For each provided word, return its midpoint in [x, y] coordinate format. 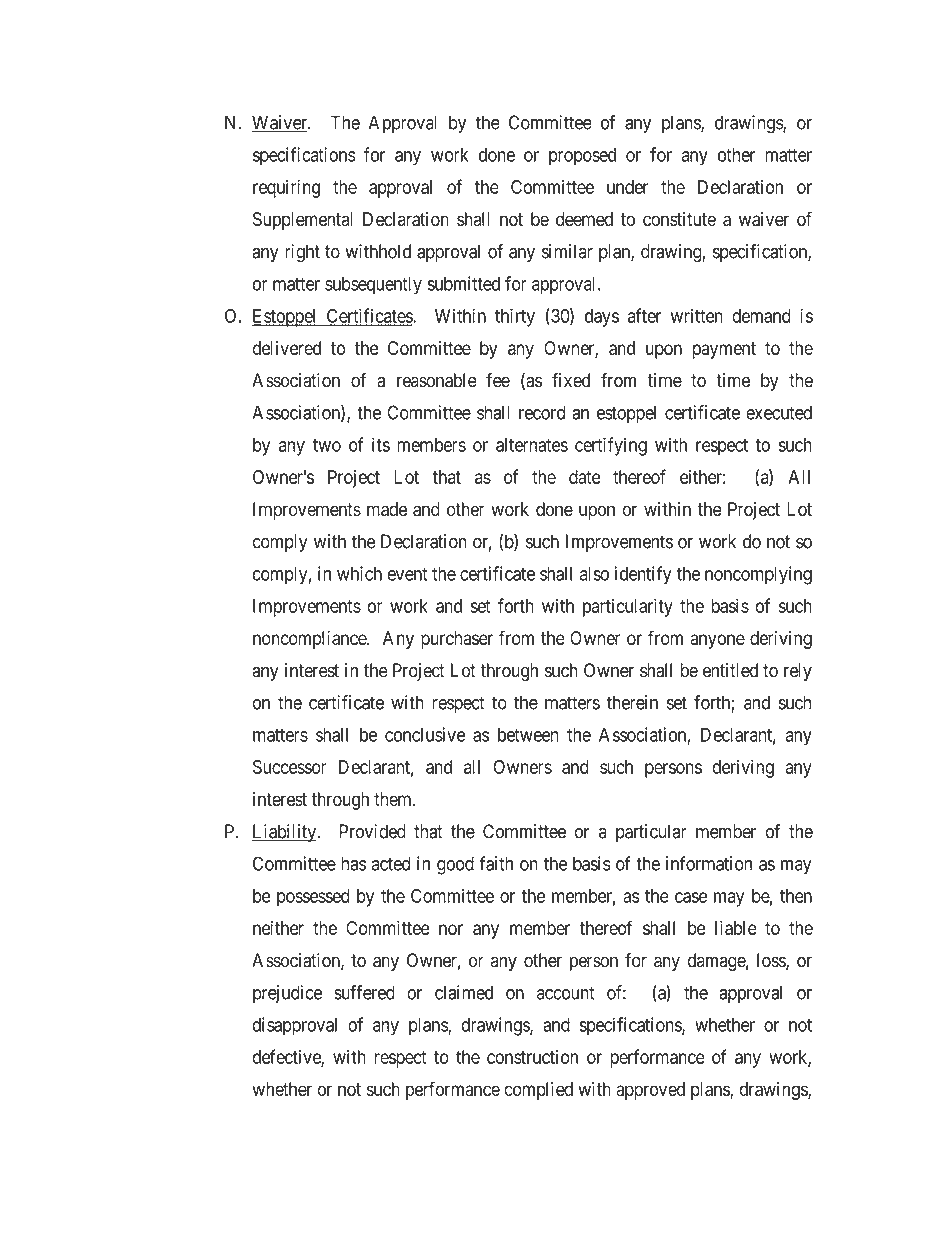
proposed [582, 157]
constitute [679, 219]
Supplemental [302, 221]
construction [532, 1057]
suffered [364, 992]
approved [650, 1091]
